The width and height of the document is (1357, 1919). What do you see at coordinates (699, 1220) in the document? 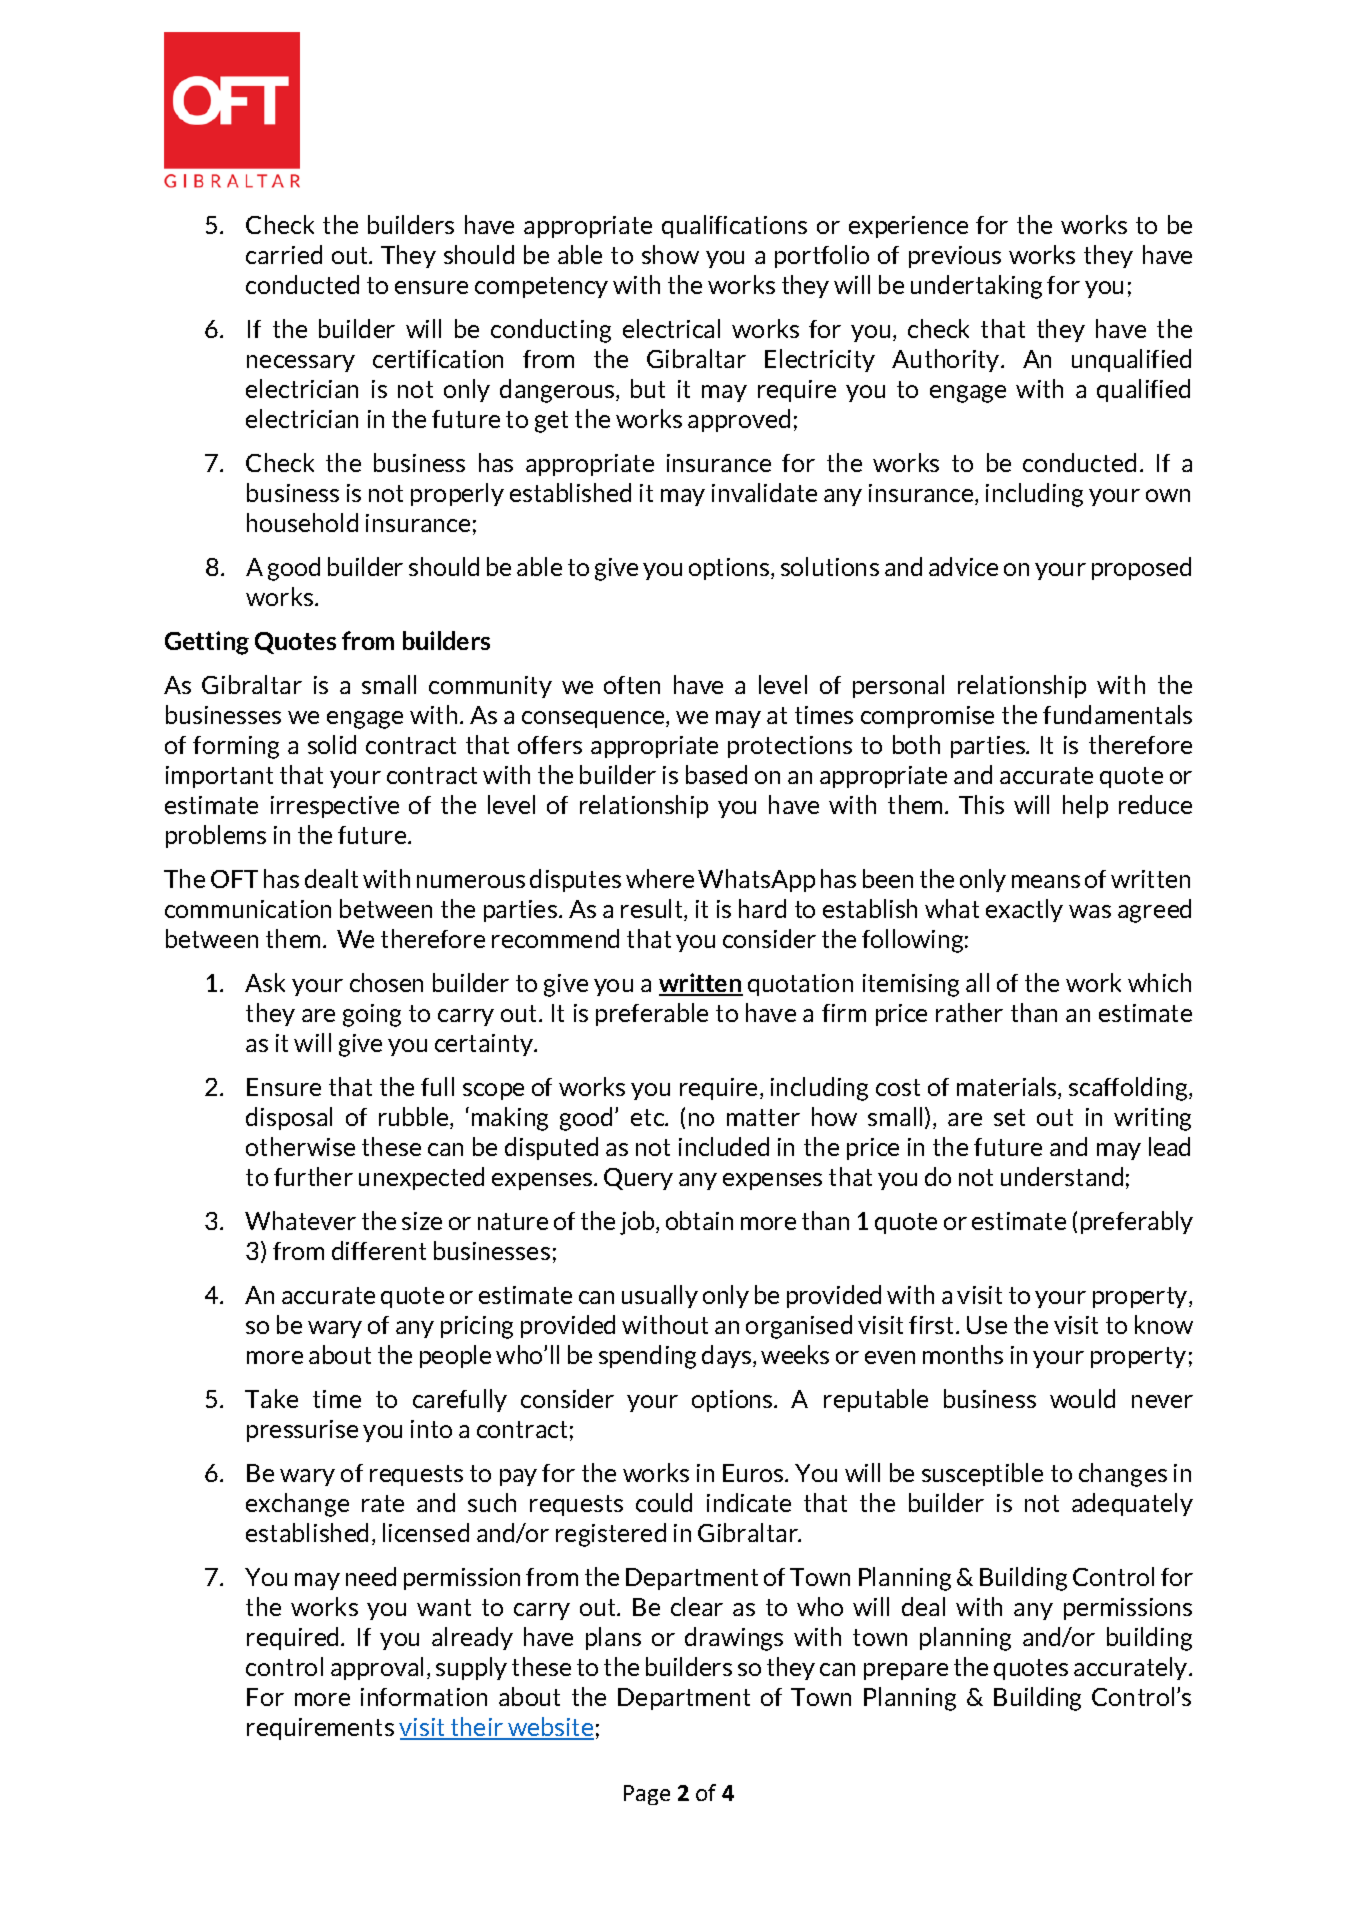
I see `obtain` at bounding box center [699, 1220].
